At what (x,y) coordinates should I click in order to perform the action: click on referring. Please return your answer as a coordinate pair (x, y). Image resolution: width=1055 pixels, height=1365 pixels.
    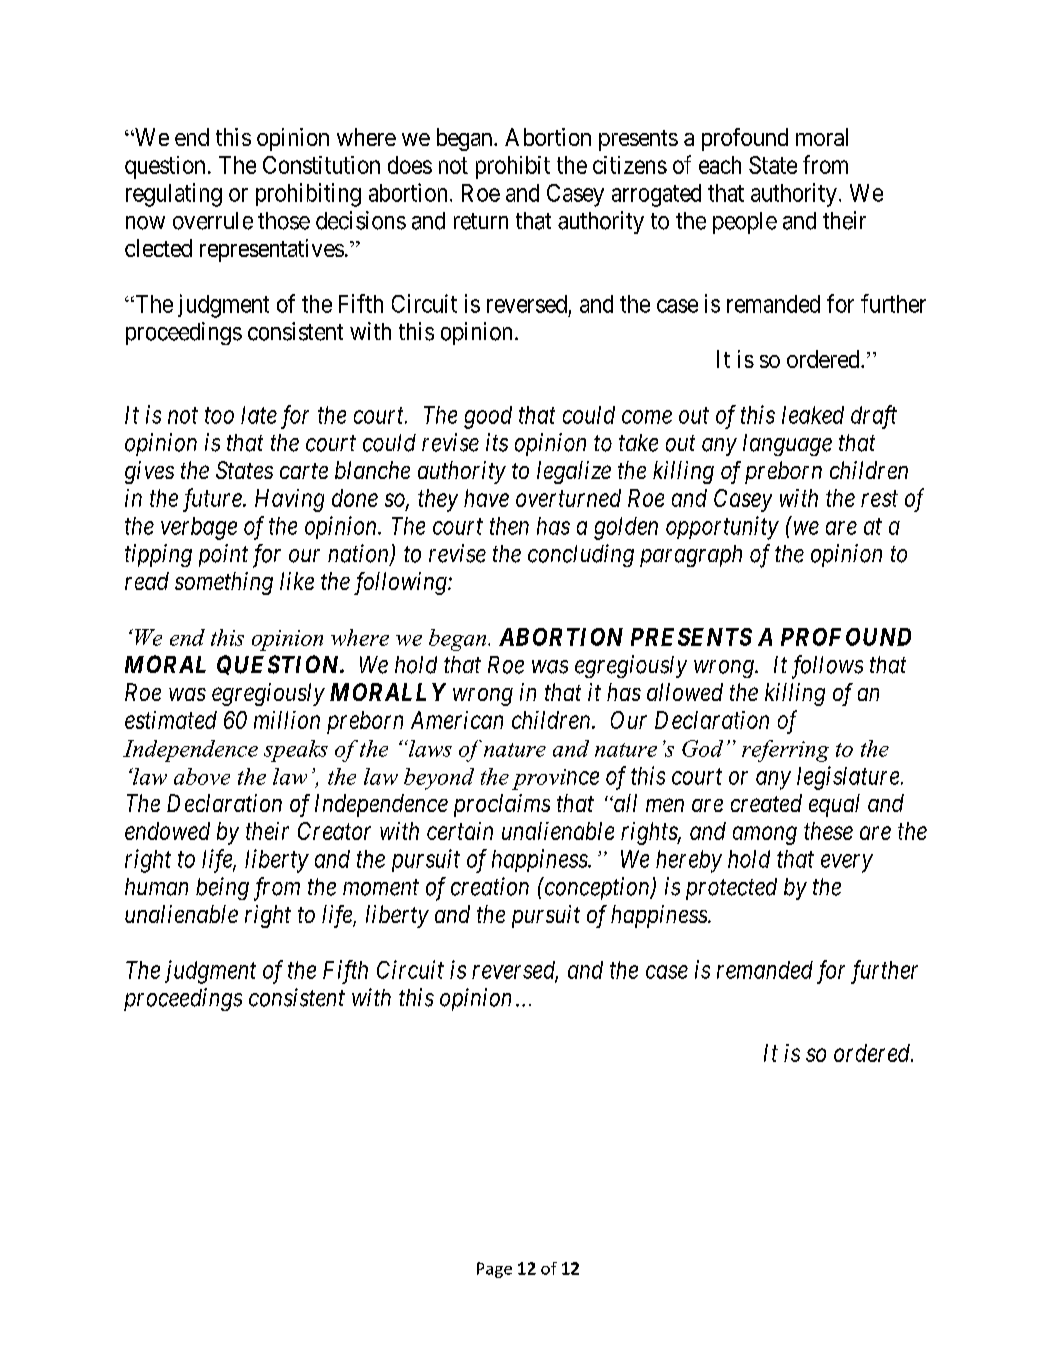
    Looking at the image, I should click on (785, 751).
